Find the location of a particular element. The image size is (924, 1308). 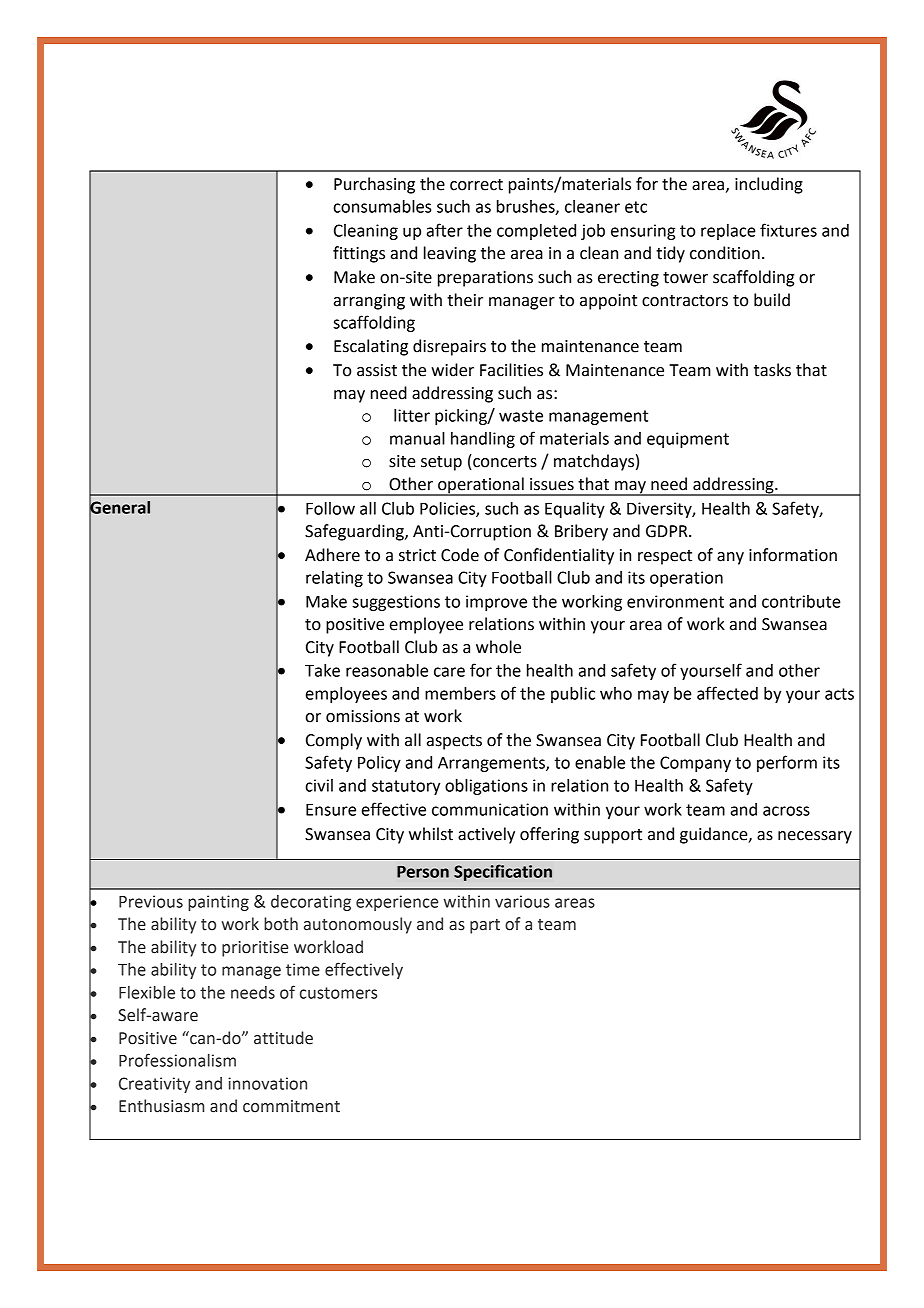

replace is located at coordinates (728, 232).
